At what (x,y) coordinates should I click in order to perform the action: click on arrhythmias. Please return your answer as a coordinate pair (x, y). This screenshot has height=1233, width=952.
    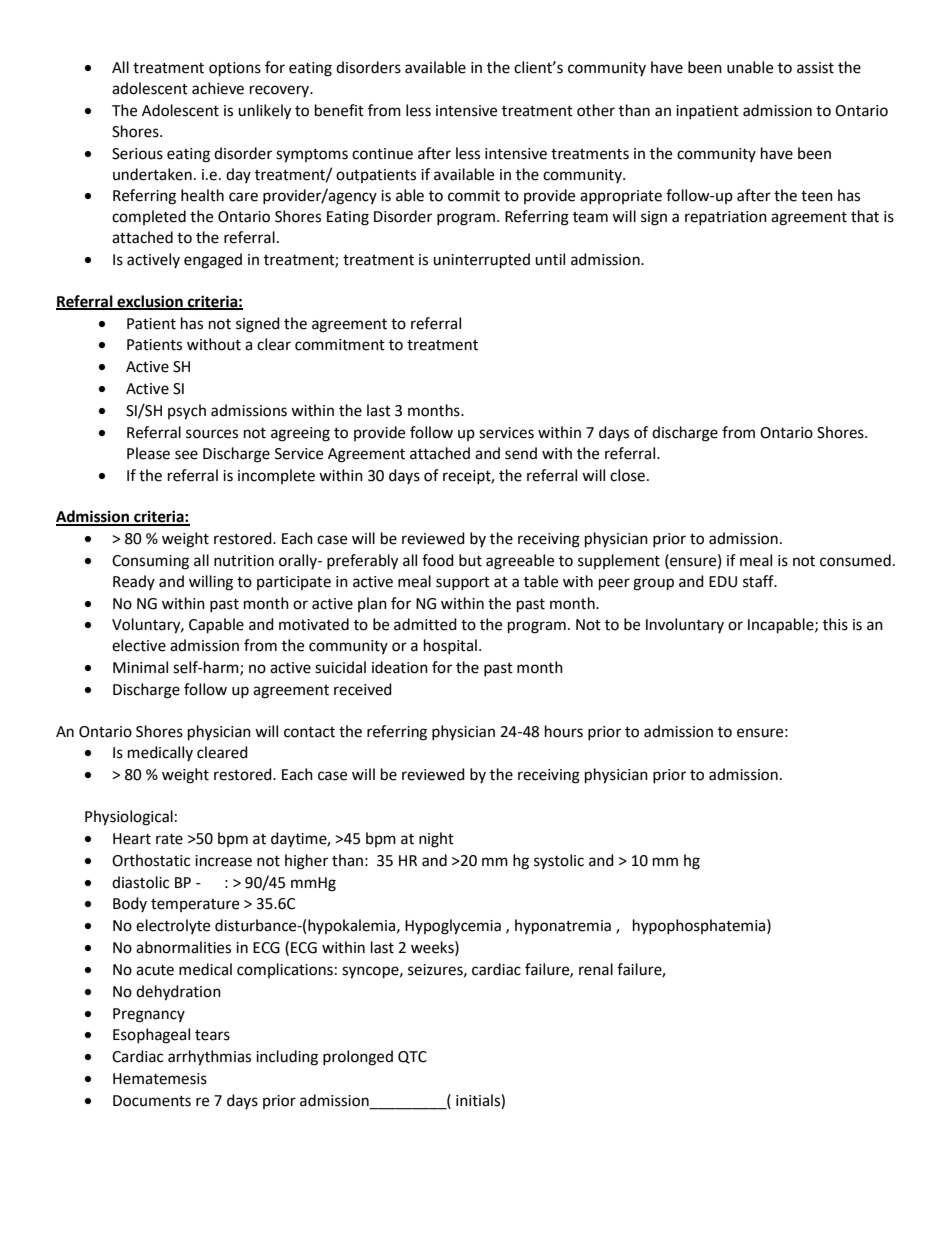
    Looking at the image, I should click on (209, 1058).
